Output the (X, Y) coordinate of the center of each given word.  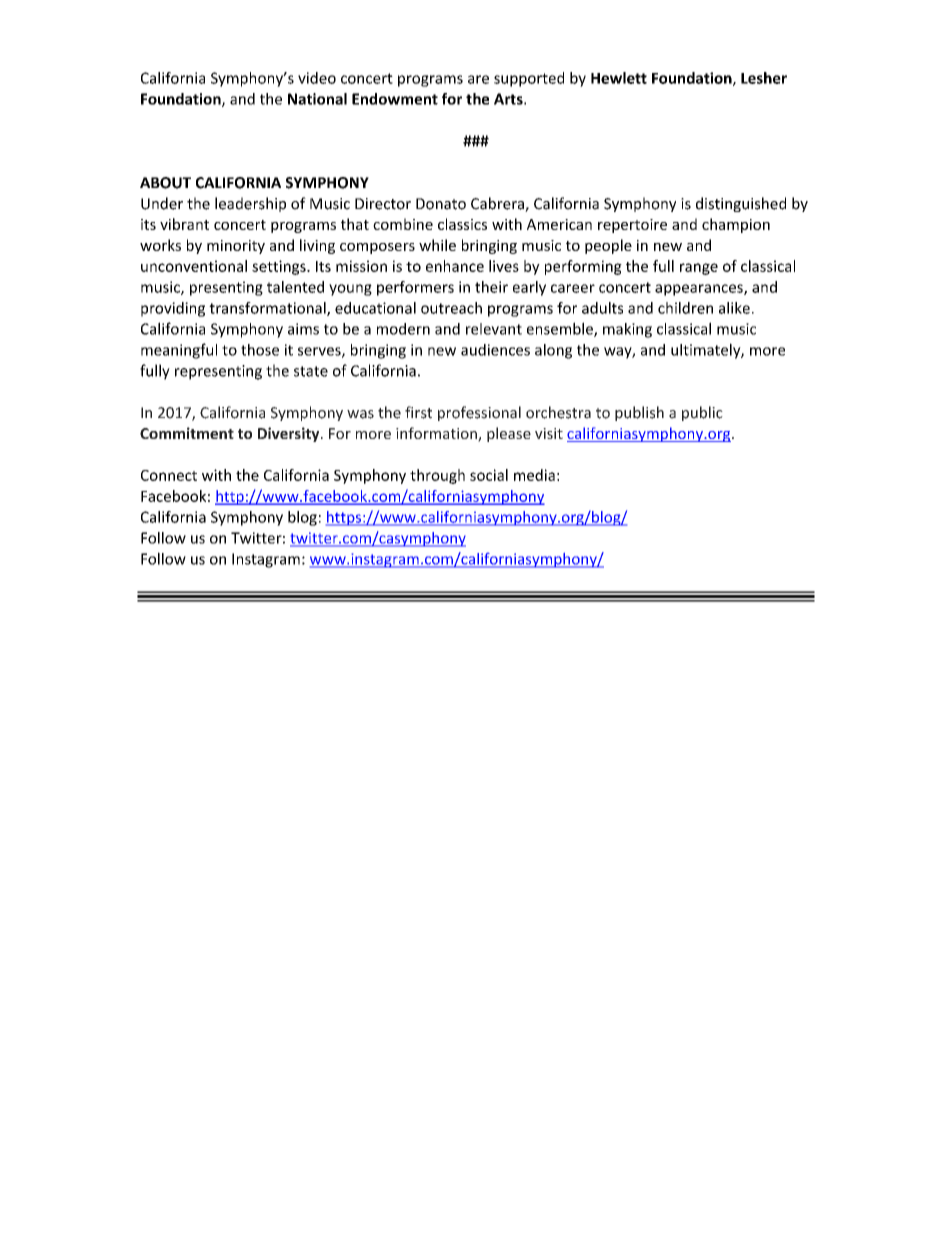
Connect (169, 475)
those (260, 350)
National (317, 99)
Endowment (395, 99)
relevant (494, 329)
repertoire (632, 226)
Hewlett (619, 78)
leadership (250, 204)
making (627, 330)
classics (462, 224)
